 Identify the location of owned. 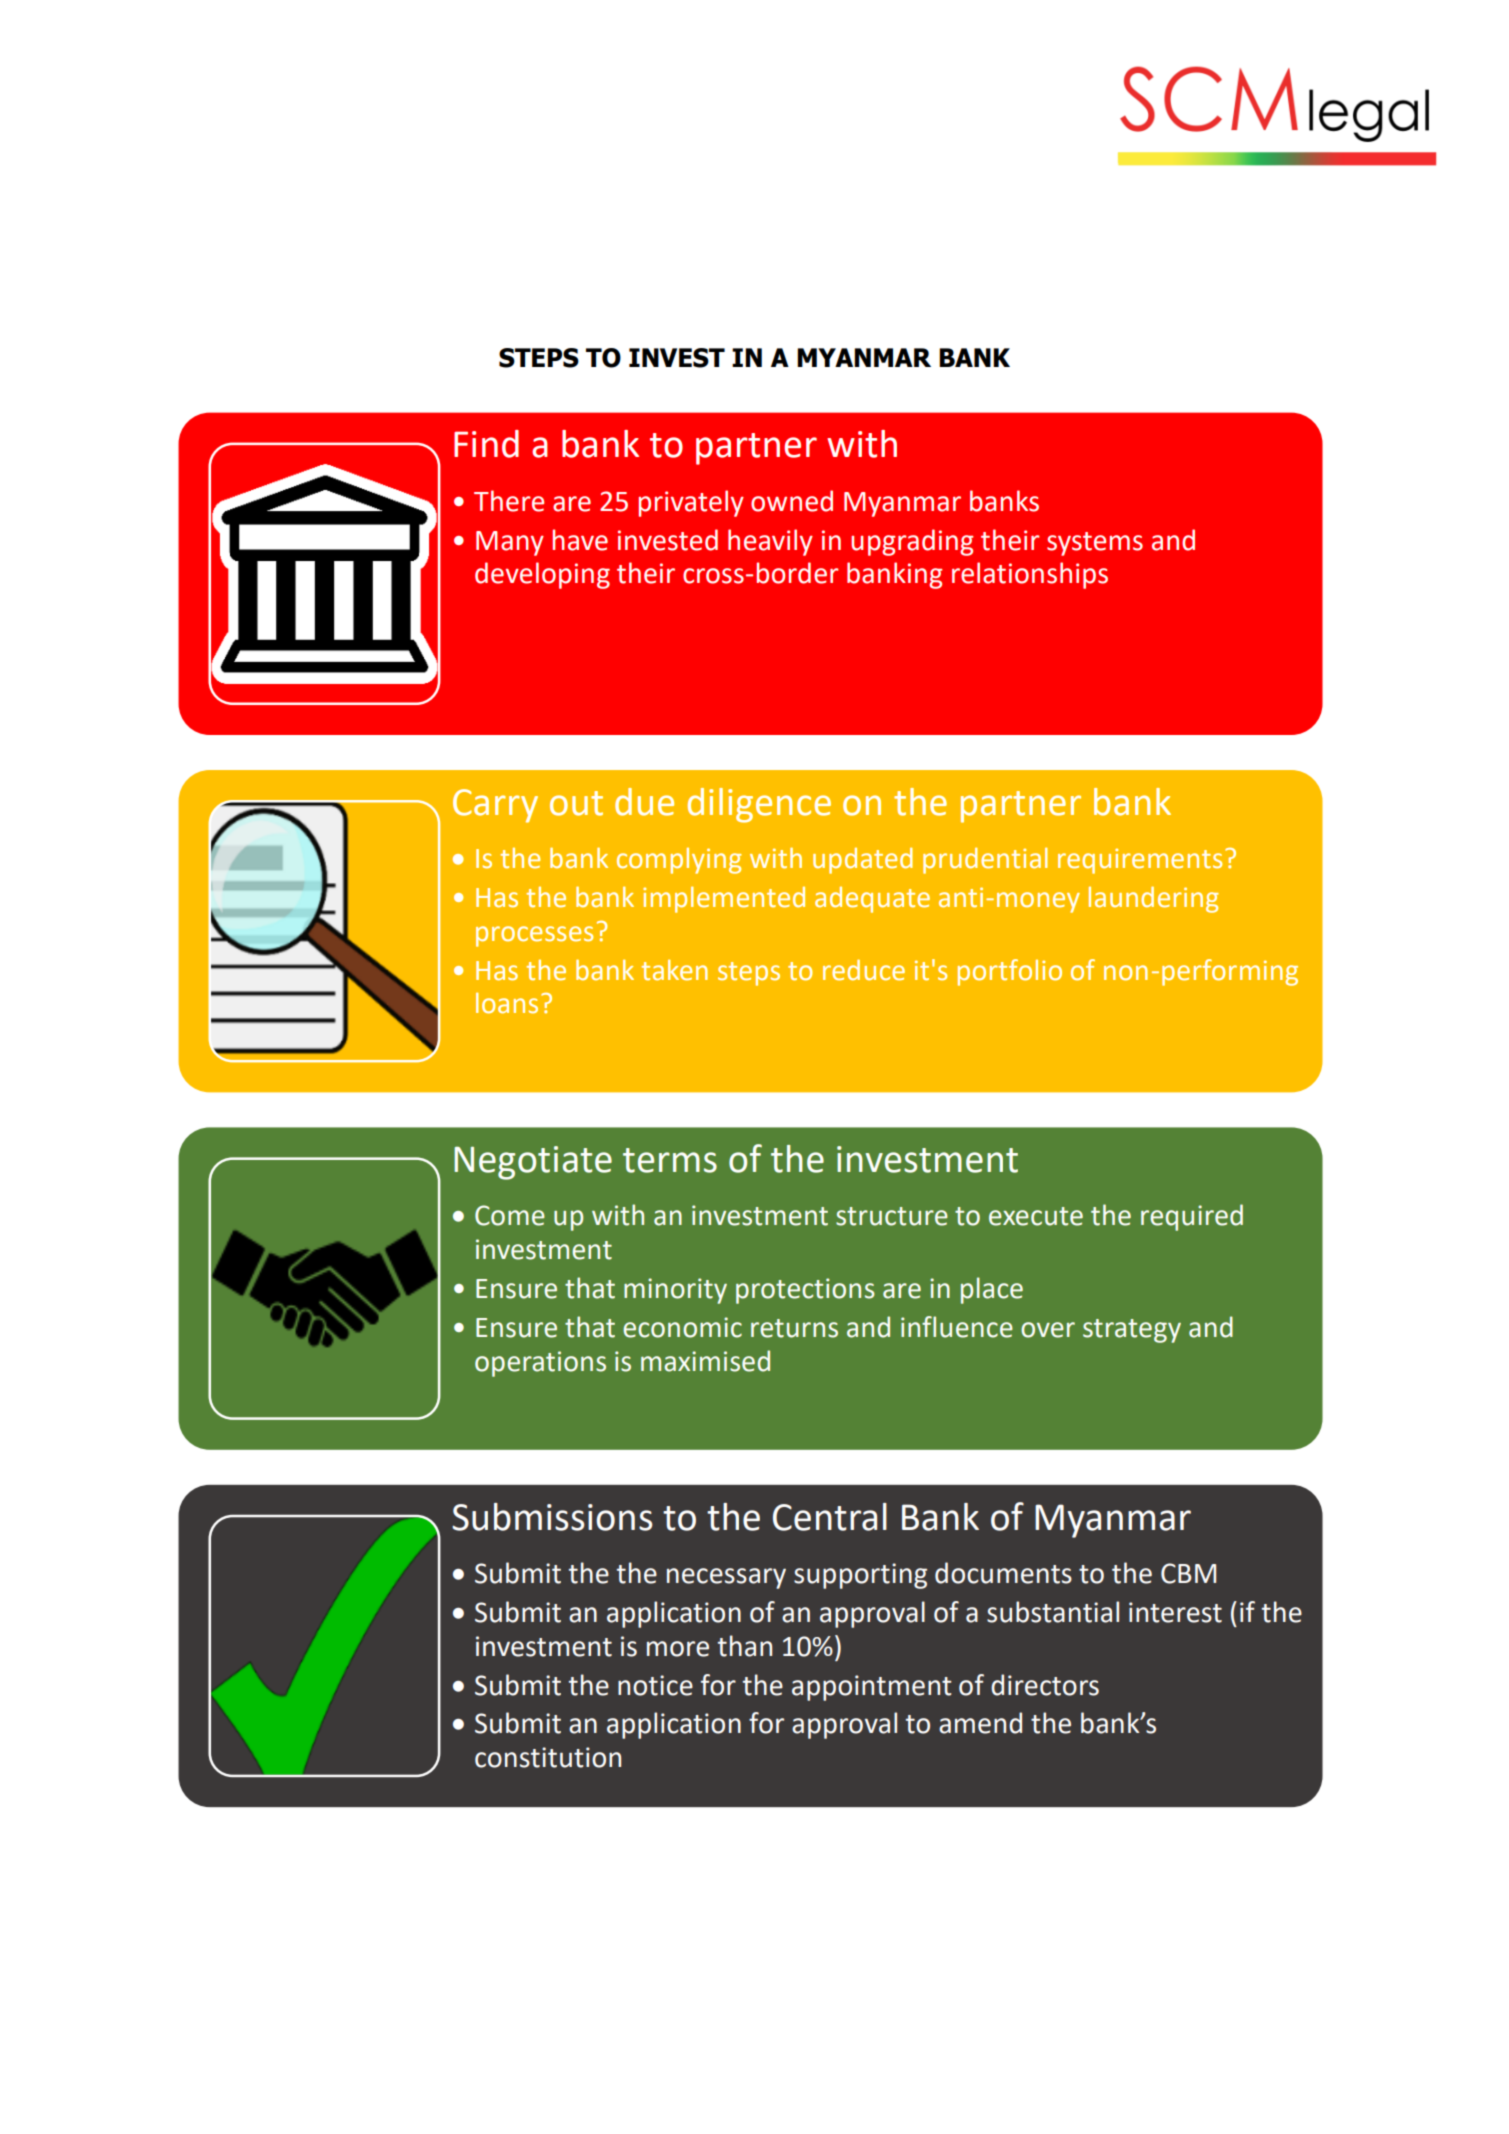
(792, 501).
